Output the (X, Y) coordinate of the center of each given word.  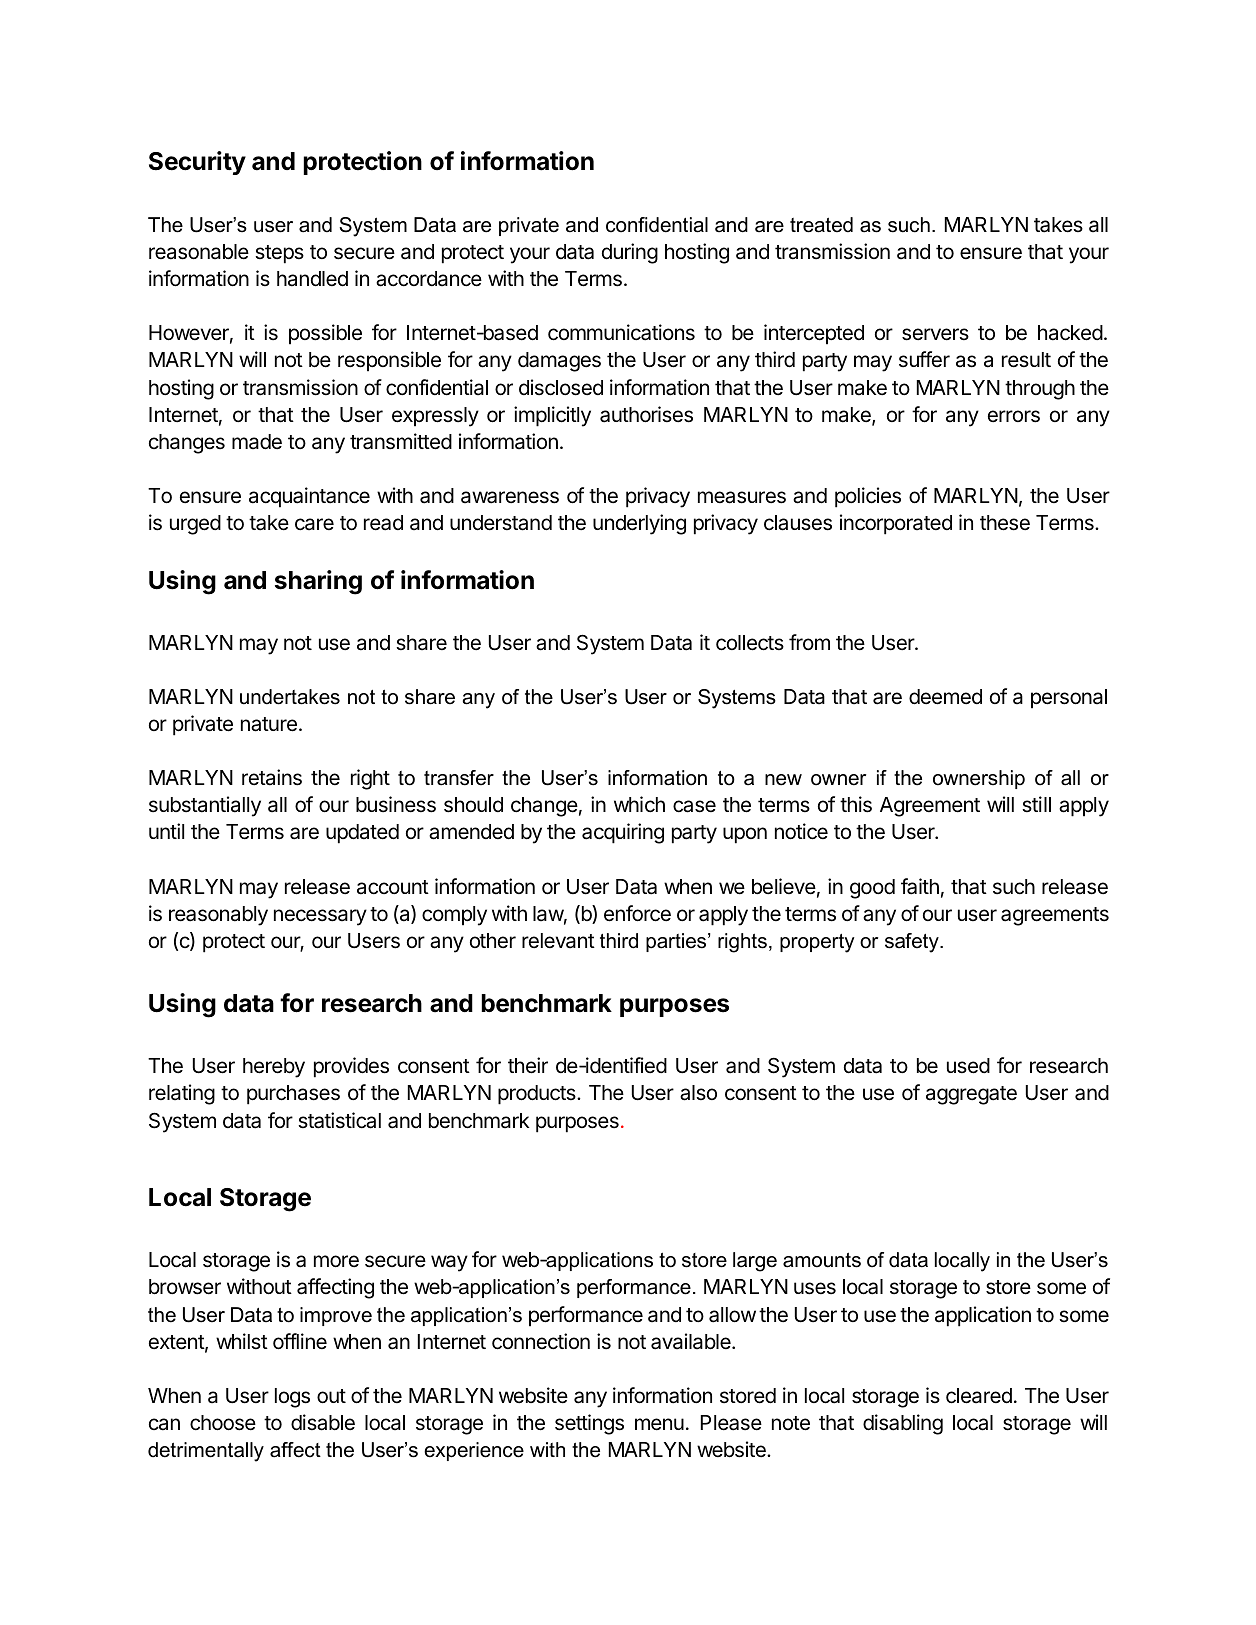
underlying (639, 524)
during (630, 253)
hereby (274, 1068)
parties (677, 942)
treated (821, 225)
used (968, 1066)
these (1005, 523)
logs (292, 1398)
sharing (318, 582)
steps (279, 254)
